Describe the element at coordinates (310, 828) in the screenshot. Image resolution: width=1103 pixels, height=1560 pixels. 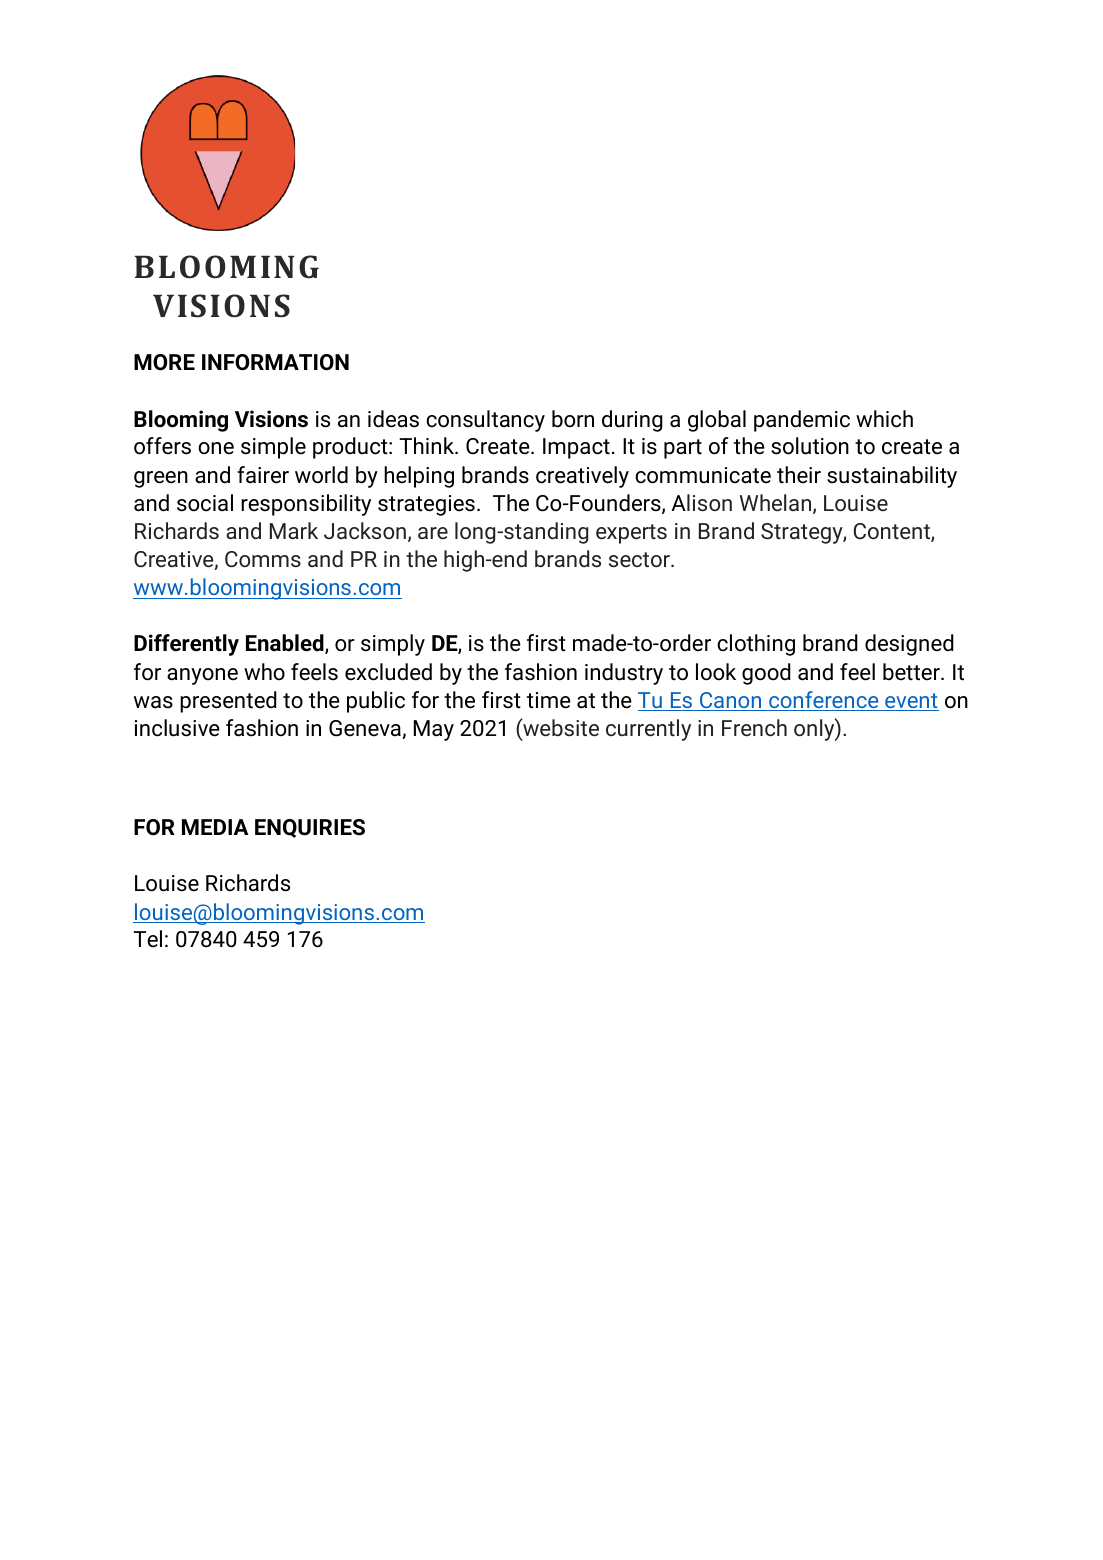
I see `ENQUIRIES` at that location.
